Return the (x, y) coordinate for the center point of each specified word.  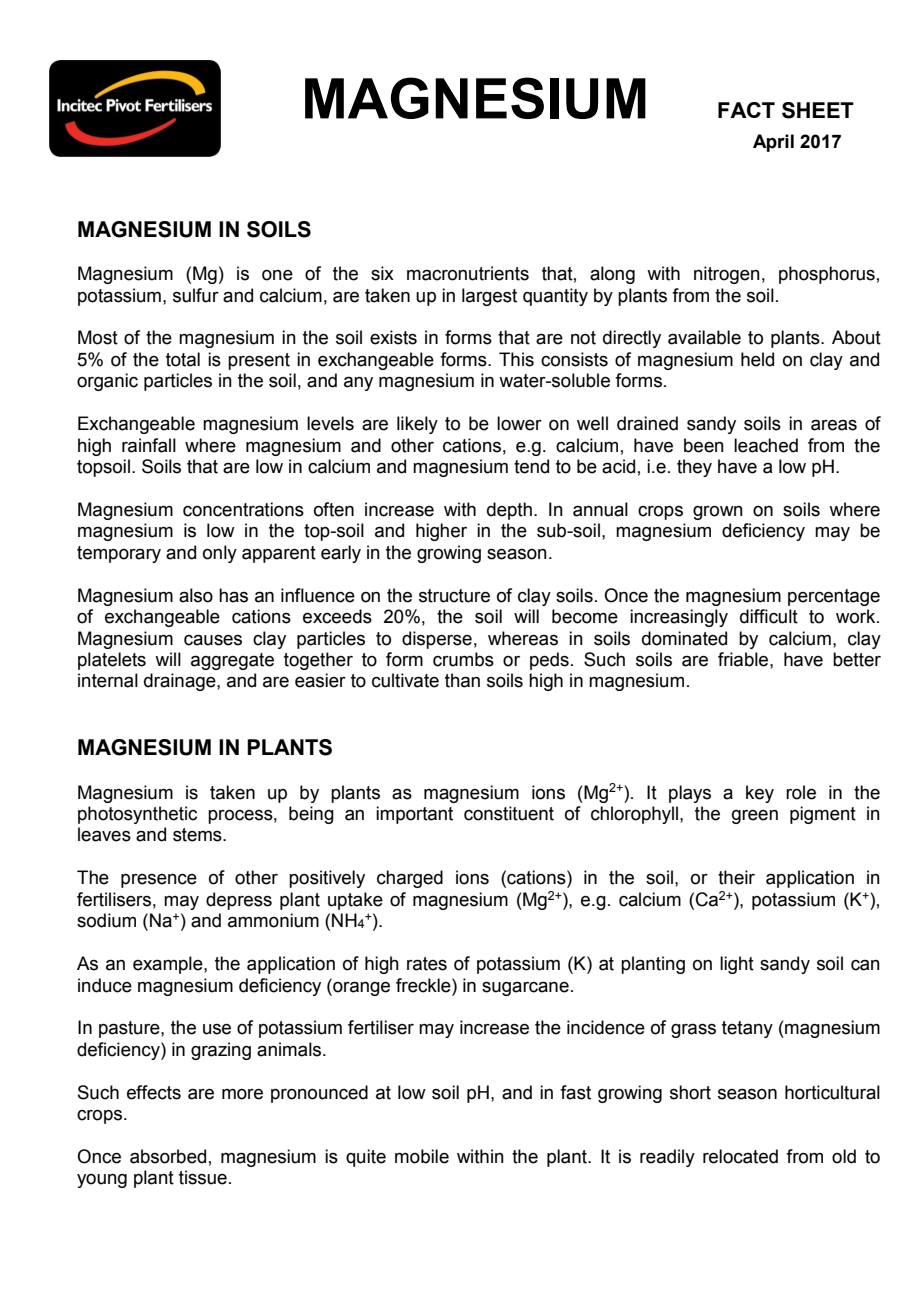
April (773, 143)
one (277, 275)
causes (213, 640)
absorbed (168, 1156)
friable (744, 659)
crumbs (463, 659)
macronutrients (468, 273)
